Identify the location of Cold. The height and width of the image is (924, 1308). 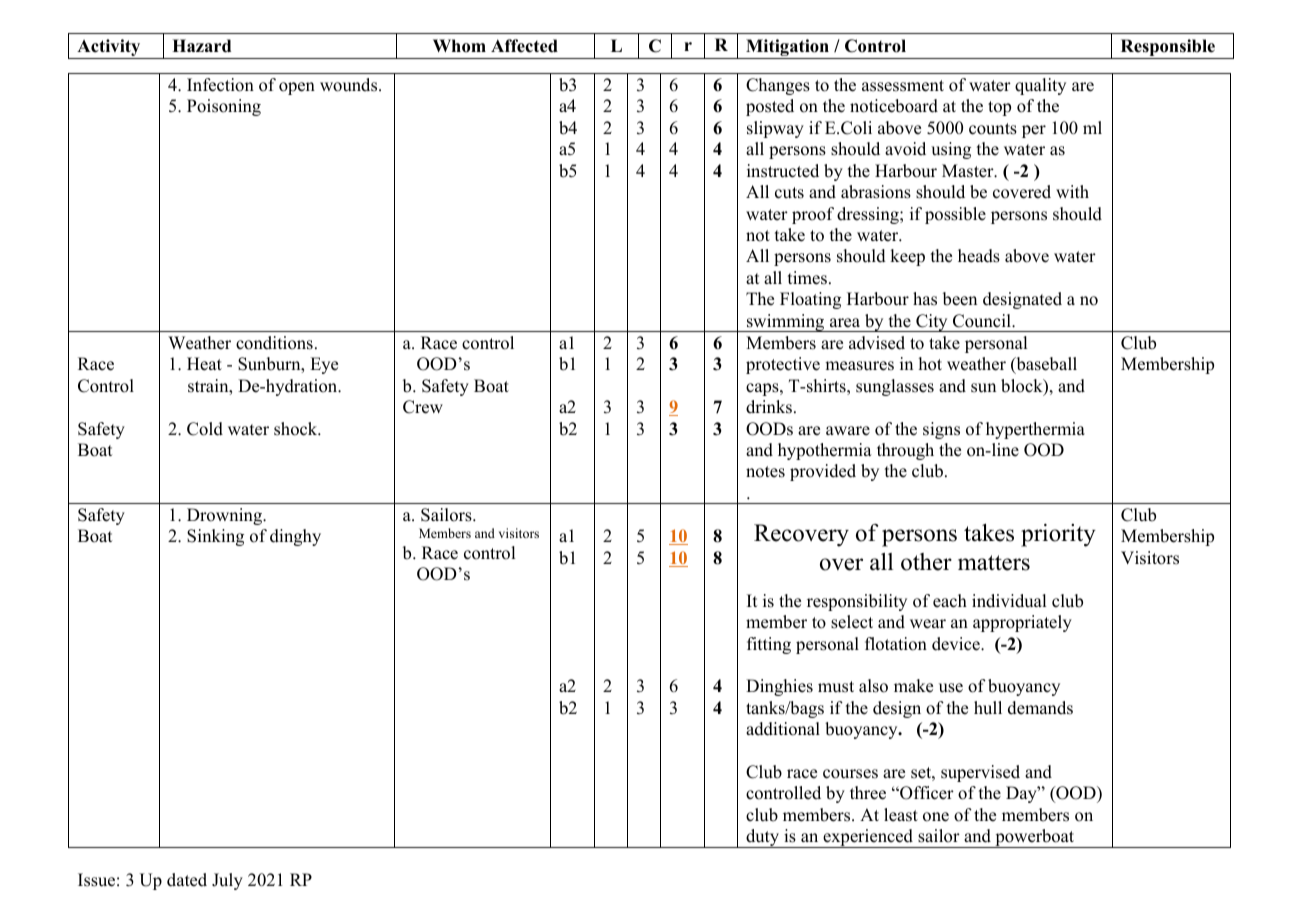
(205, 429).
